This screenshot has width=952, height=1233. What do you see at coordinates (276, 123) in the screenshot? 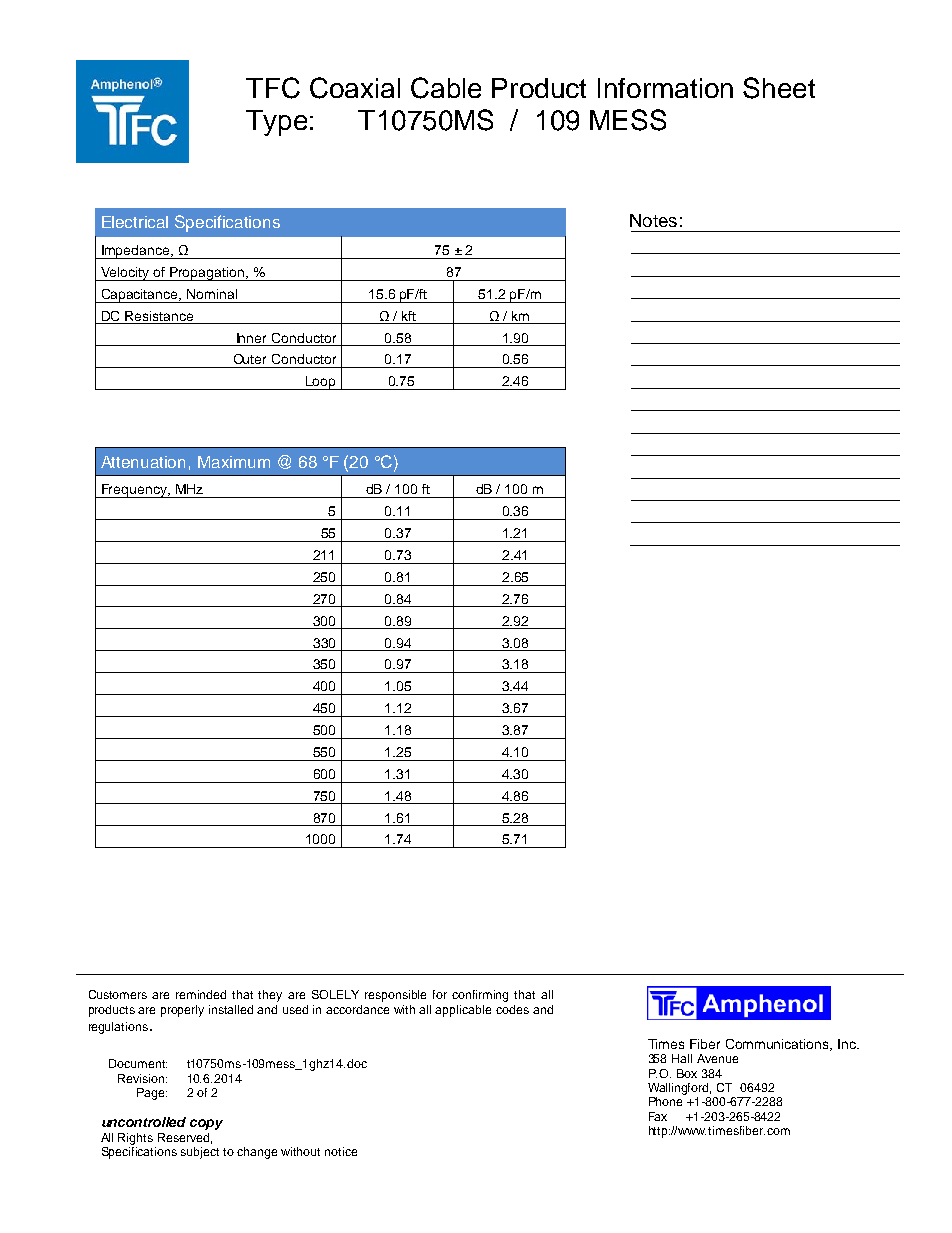
I see `Type` at bounding box center [276, 123].
